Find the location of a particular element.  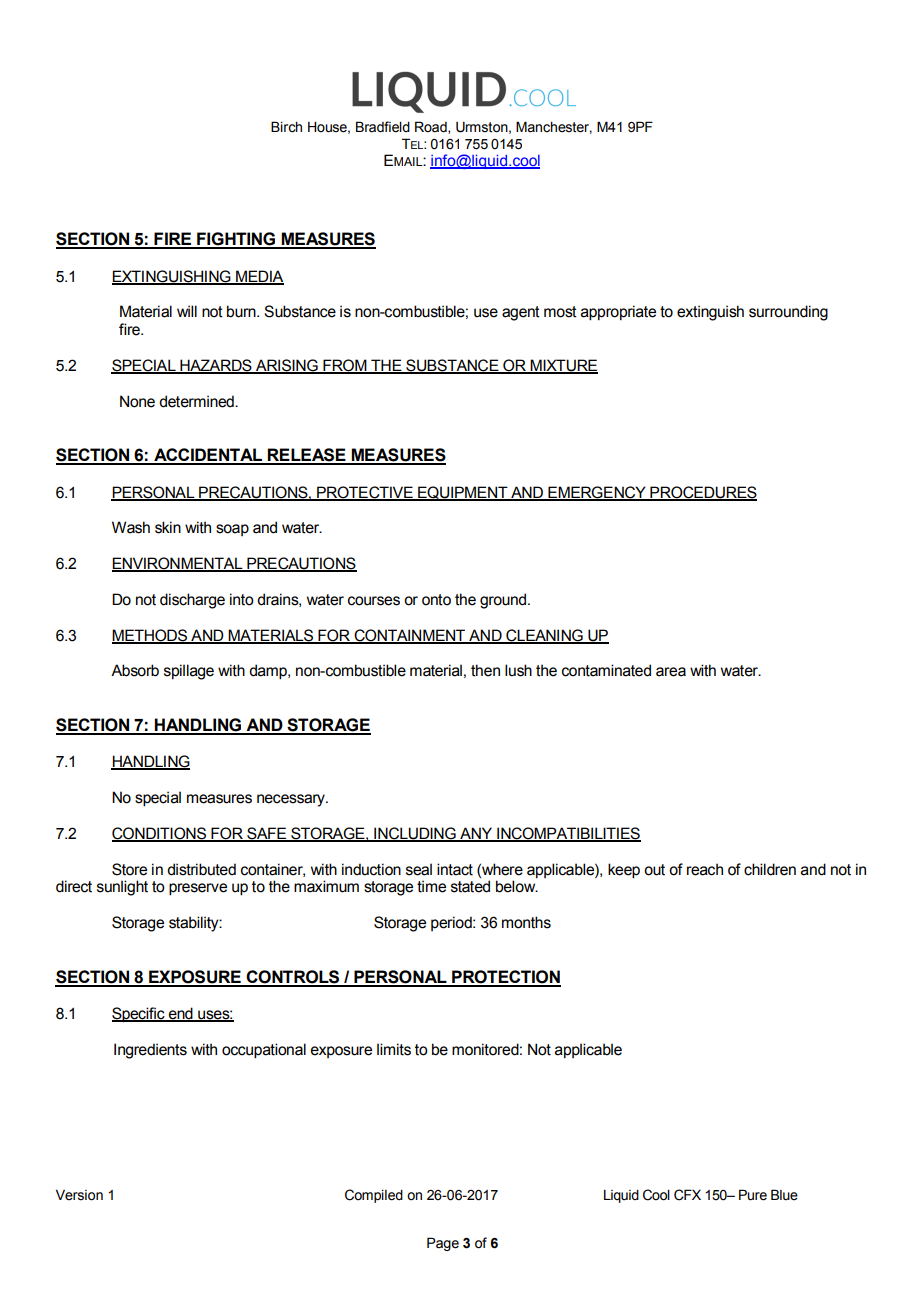

then is located at coordinates (485, 670).
